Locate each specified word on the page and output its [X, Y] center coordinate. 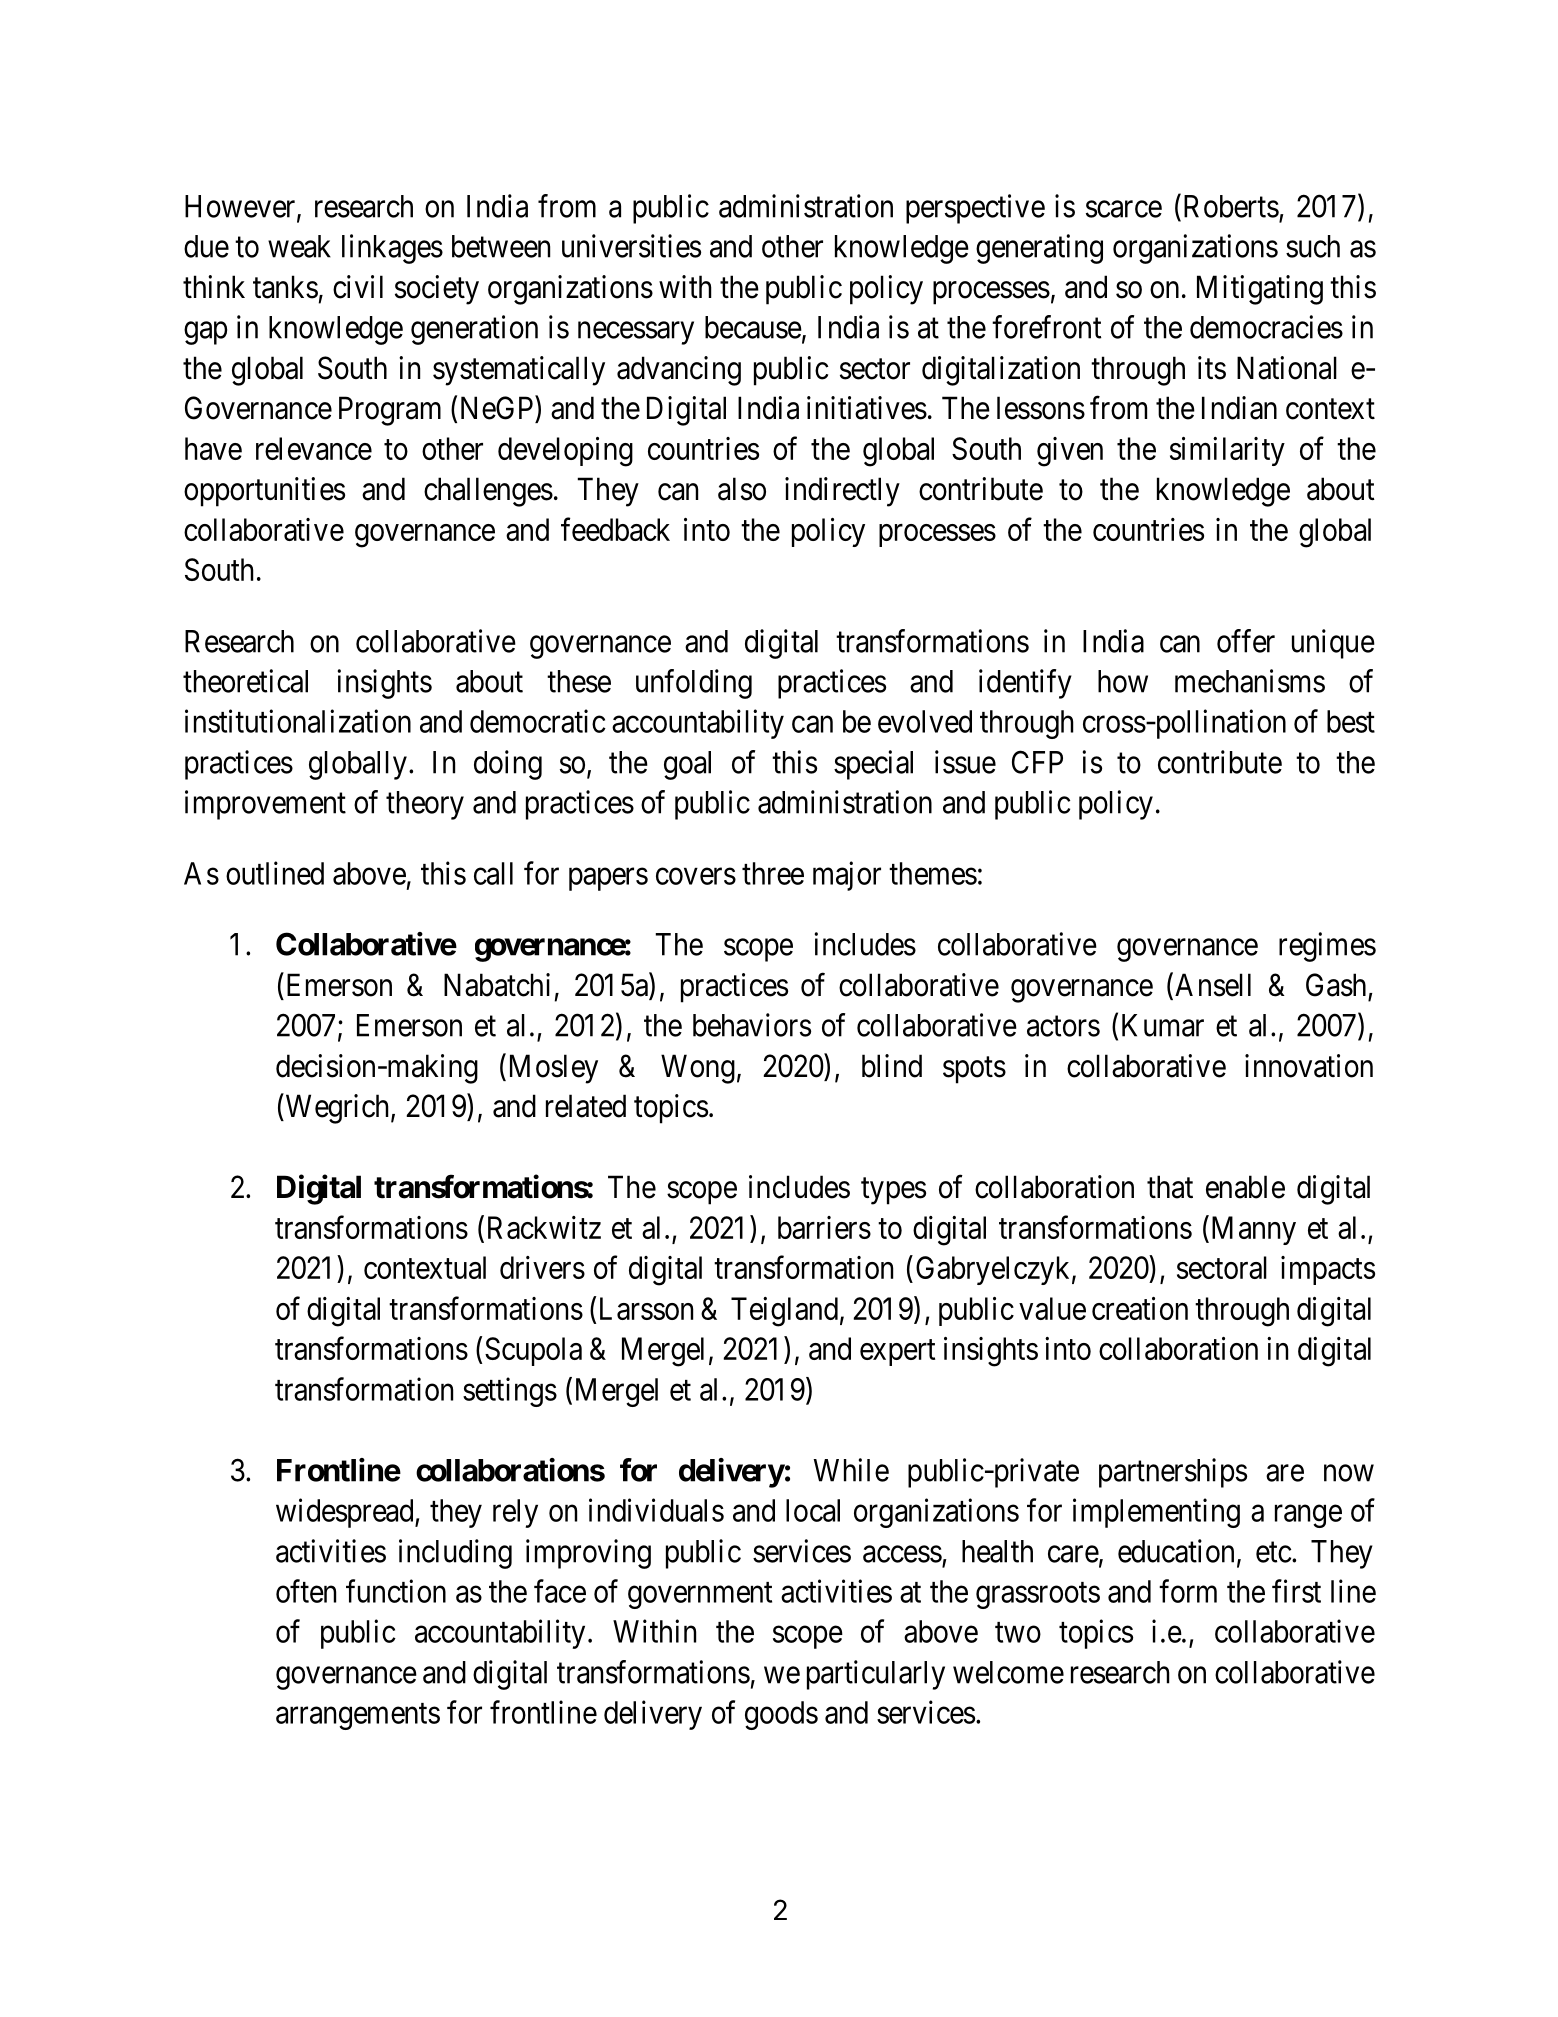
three [773, 873]
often [306, 1591]
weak [299, 246]
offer [1246, 641]
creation [1140, 1308]
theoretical [245, 681]
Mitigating [1260, 290]
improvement [265, 805]
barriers [824, 1227]
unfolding [694, 684]
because [753, 327]
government [700, 1595]
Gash [1336, 985]
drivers [542, 1267]
